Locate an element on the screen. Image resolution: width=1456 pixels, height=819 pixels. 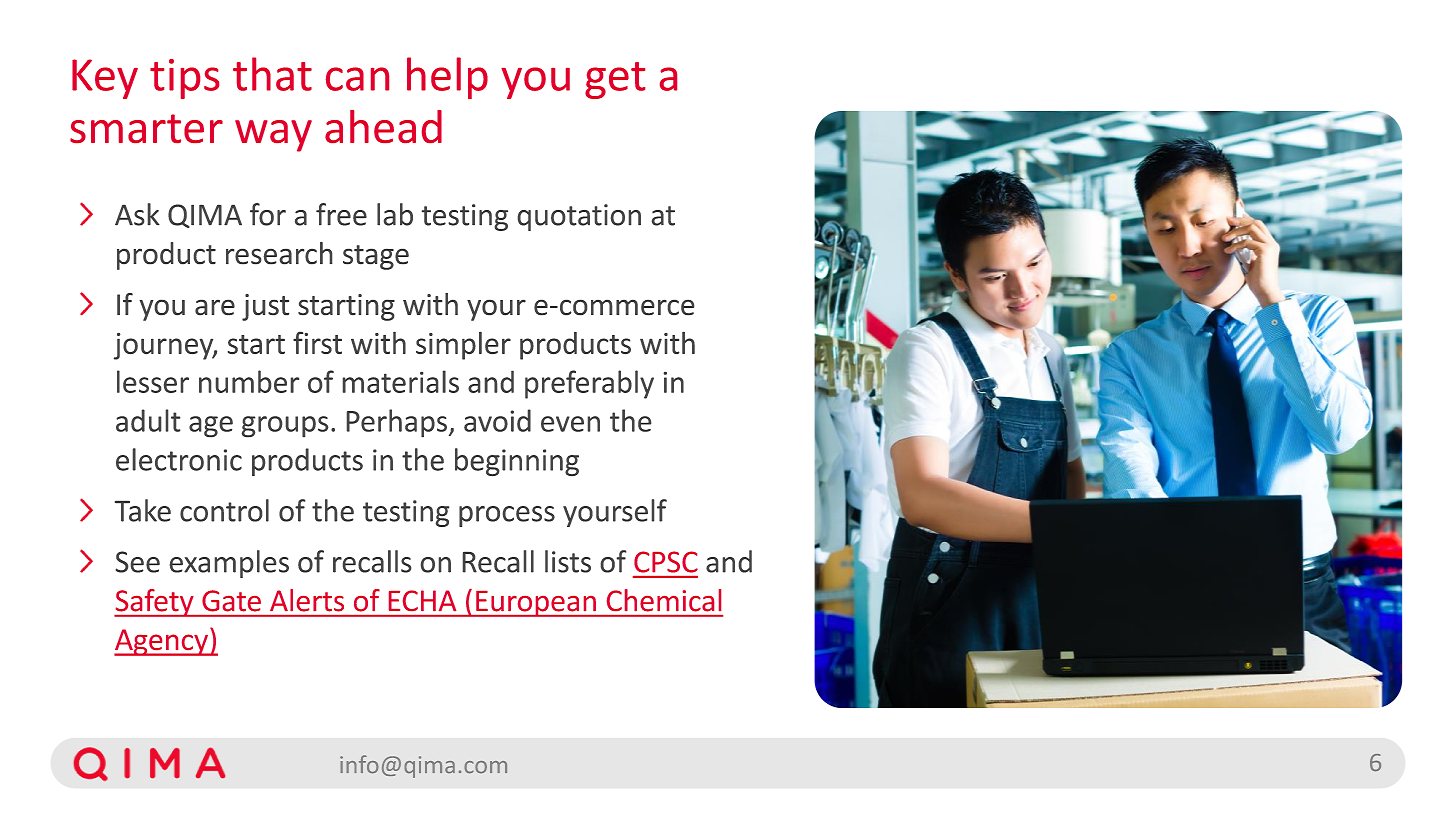
Ask is located at coordinates (137, 214).
